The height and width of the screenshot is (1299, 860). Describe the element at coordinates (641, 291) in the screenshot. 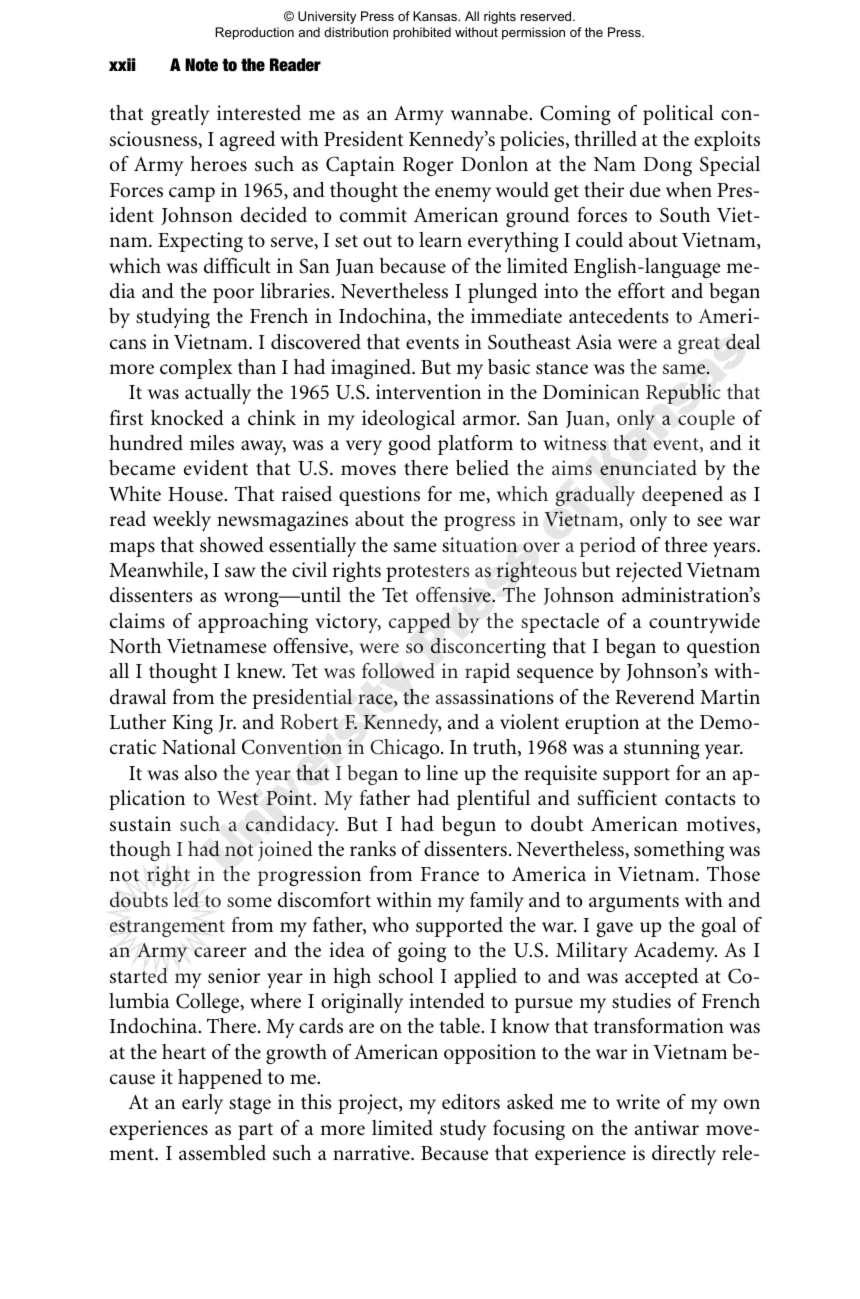

I see `effort` at that location.
